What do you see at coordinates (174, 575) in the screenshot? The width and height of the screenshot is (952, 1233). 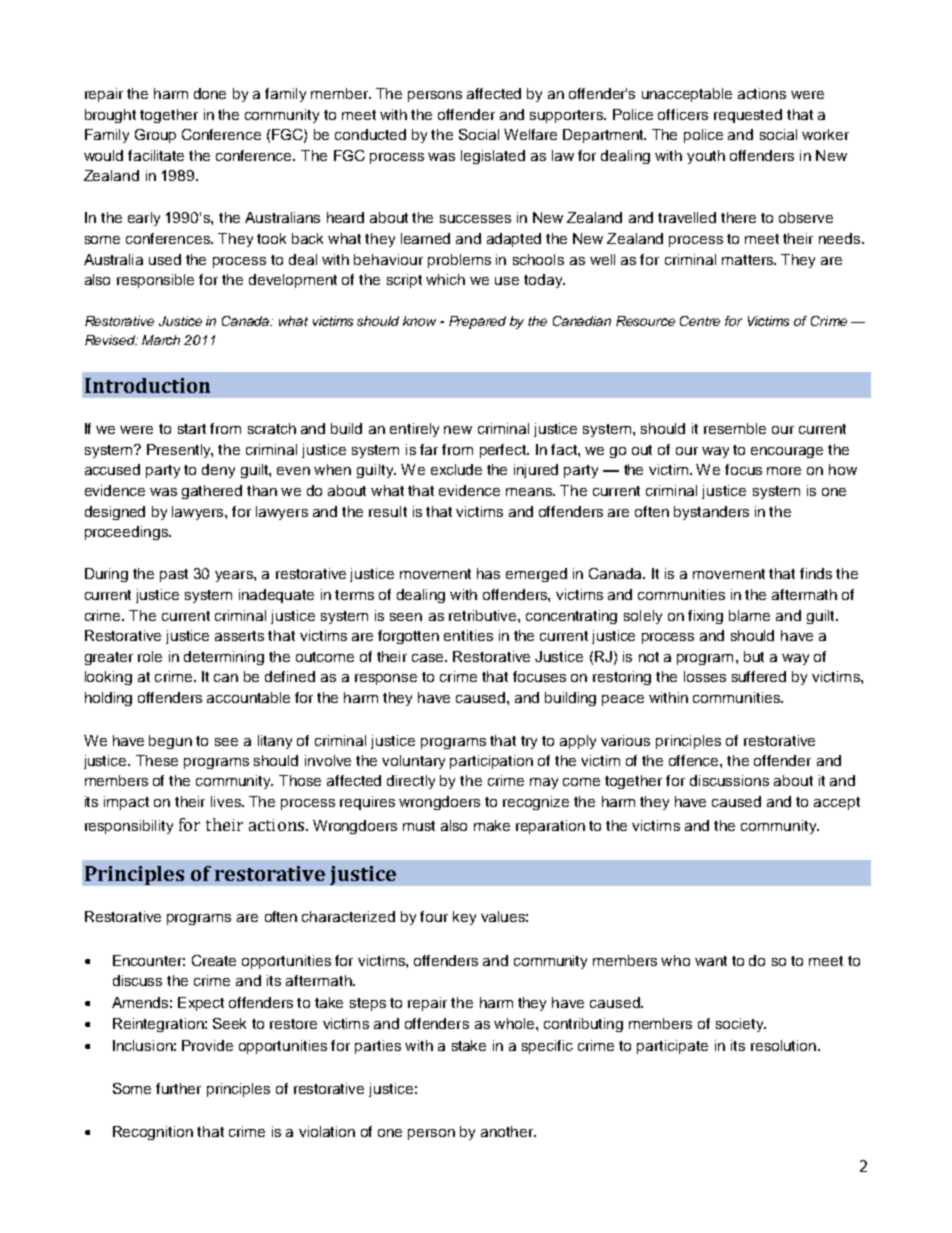 I see `past` at bounding box center [174, 575].
